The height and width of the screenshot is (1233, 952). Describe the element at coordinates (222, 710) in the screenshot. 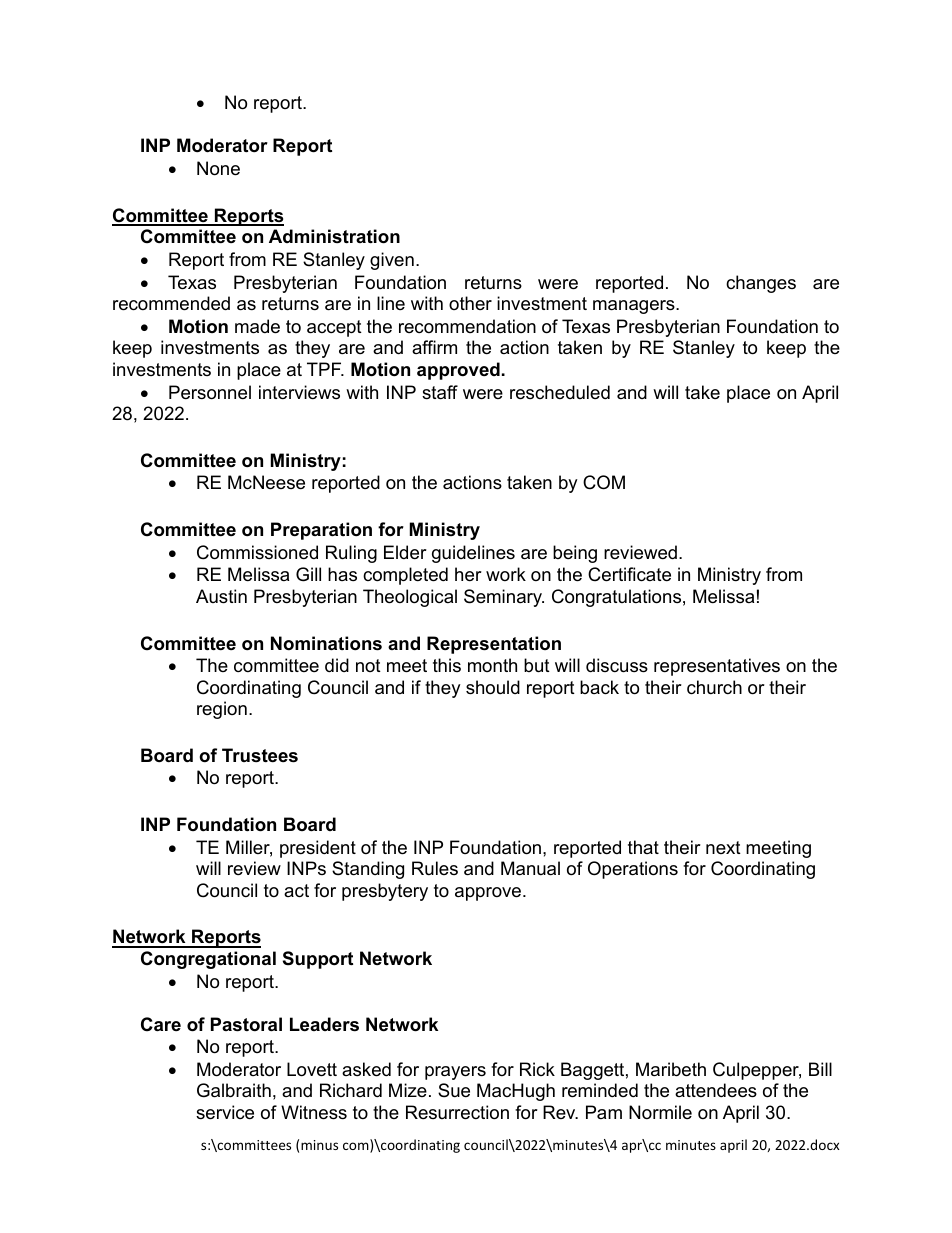

I see `region` at that location.
